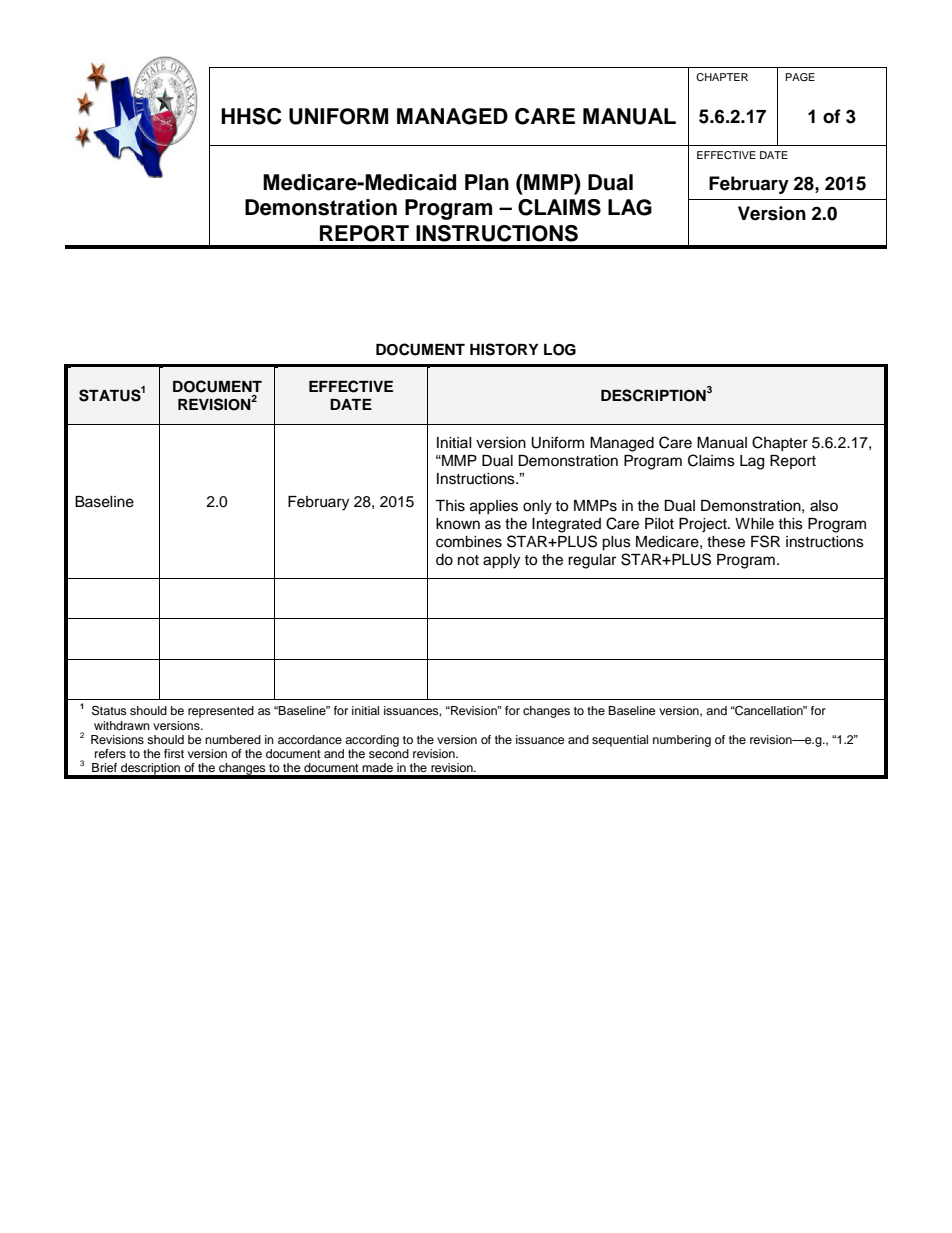 The image size is (952, 1233). What do you see at coordinates (469, 542) in the screenshot?
I see `combines` at bounding box center [469, 542].
